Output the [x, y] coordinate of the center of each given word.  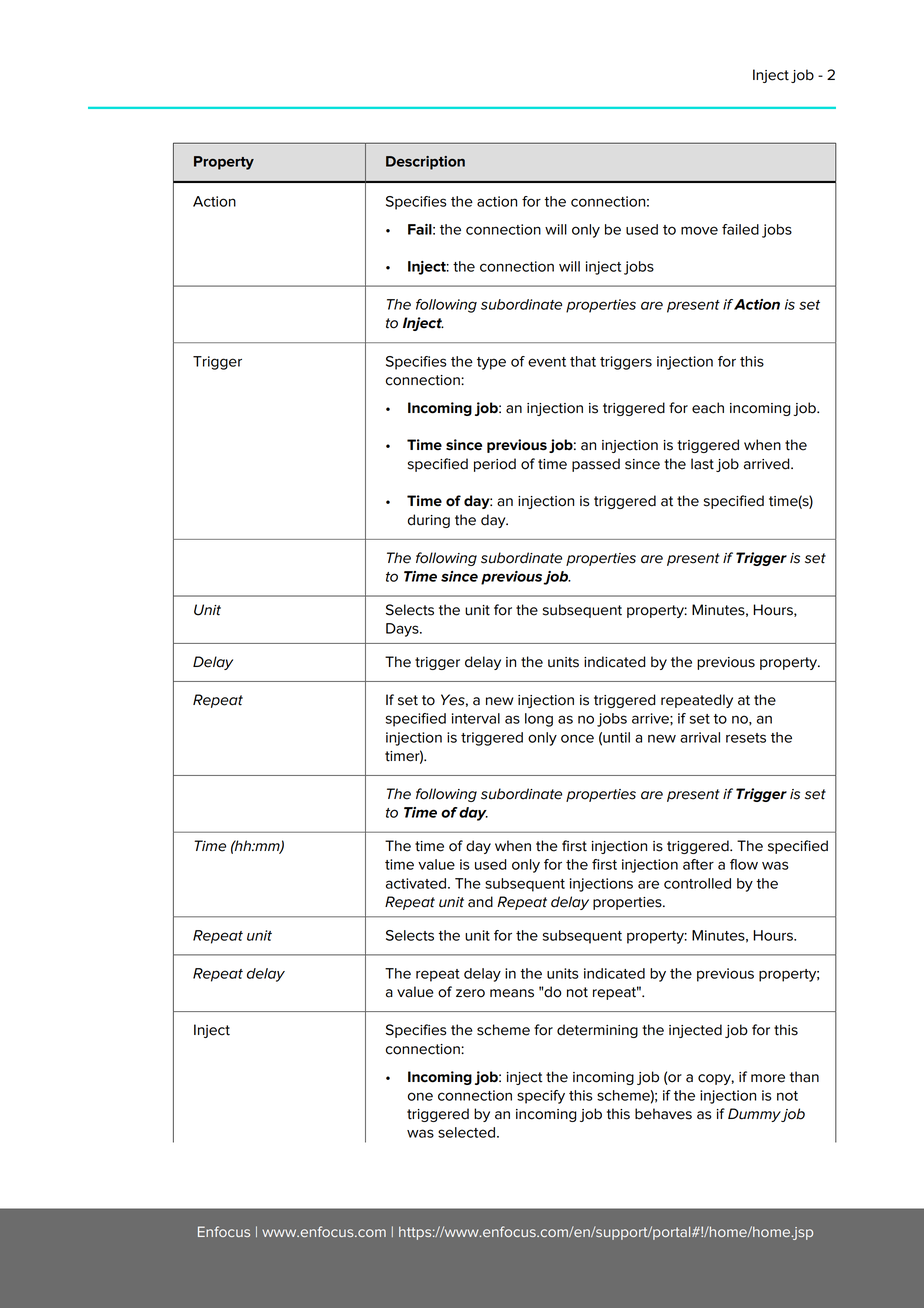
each [708, 408]
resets [746, 738]
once [577, 738]
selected [468, 1132]
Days [403, 630]
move [699, 230]
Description [425, 163]
